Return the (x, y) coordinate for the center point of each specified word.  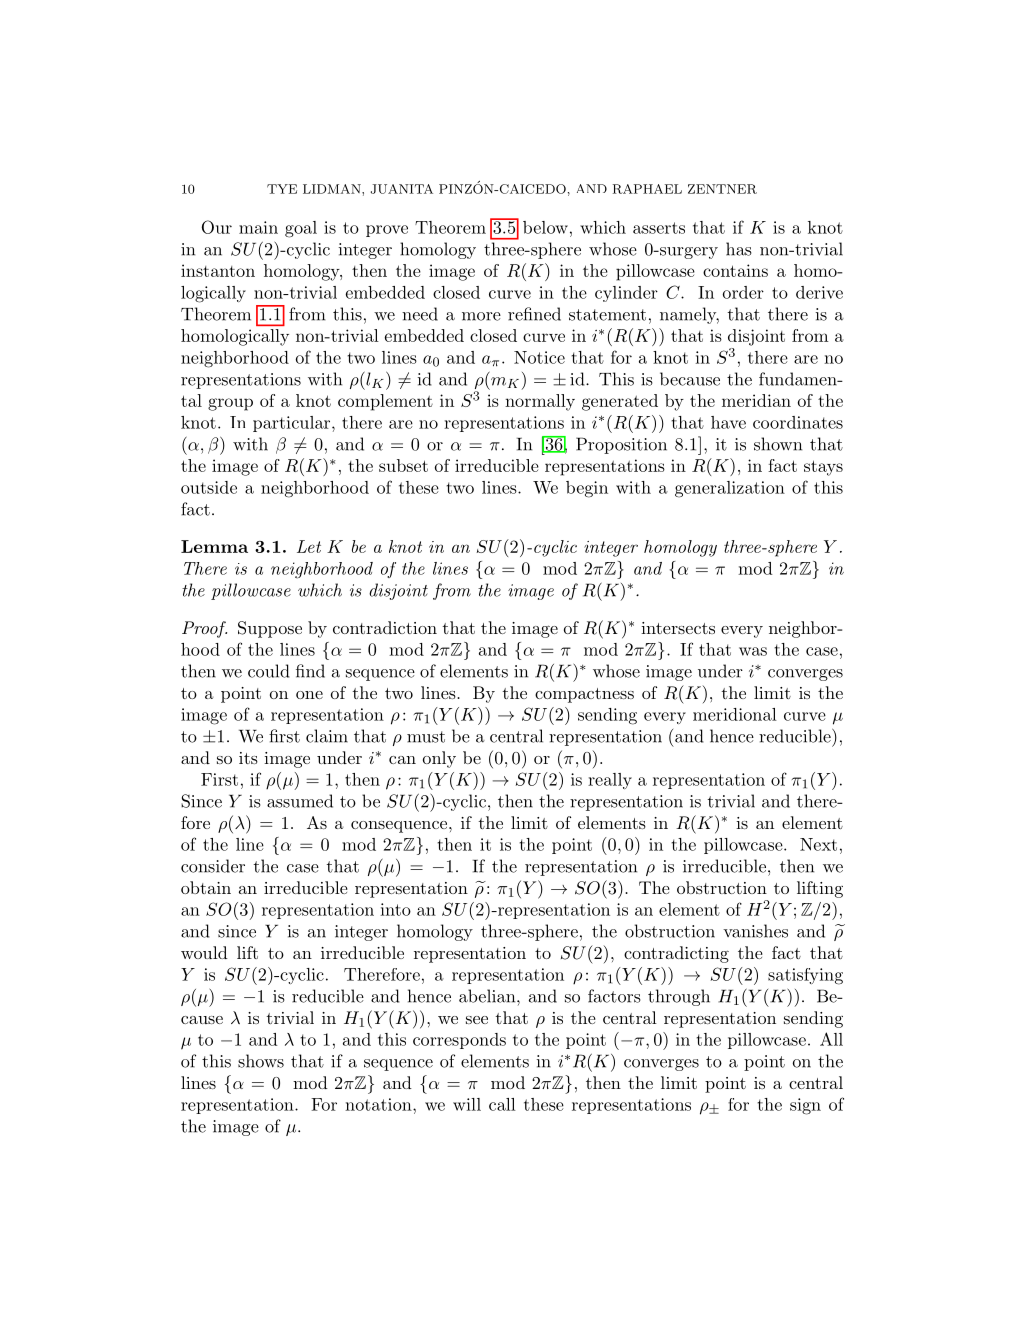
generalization (730, 489)
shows (261, 1061)
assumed (300, 801)
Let (309, 546)
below (545, 227)
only (439, 759)
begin (587, 489)
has (739, 249)
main (258, 227)
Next (818, 844)
